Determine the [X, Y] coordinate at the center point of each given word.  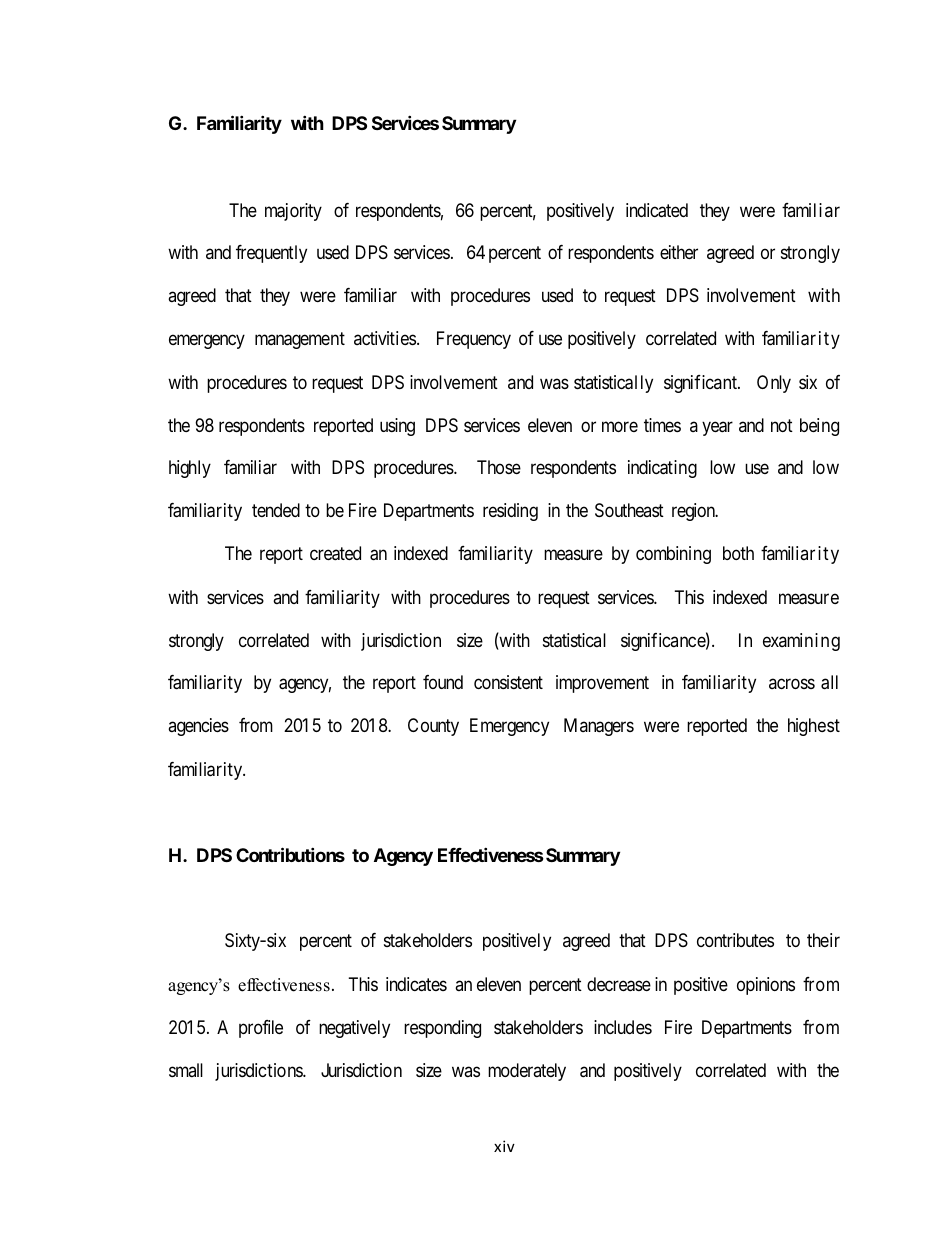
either [679, 252]
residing [510, 512]
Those [499, 467]
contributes [735, 940]
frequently [271, 254]
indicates [416, 984]
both [738, 553]
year [717, 428]
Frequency [474, 340]
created [335, 553]
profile [261, 1029]
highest [814, 727]
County [433, 727]
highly [190, 469]
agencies [198, 727]
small [186, 1070]
